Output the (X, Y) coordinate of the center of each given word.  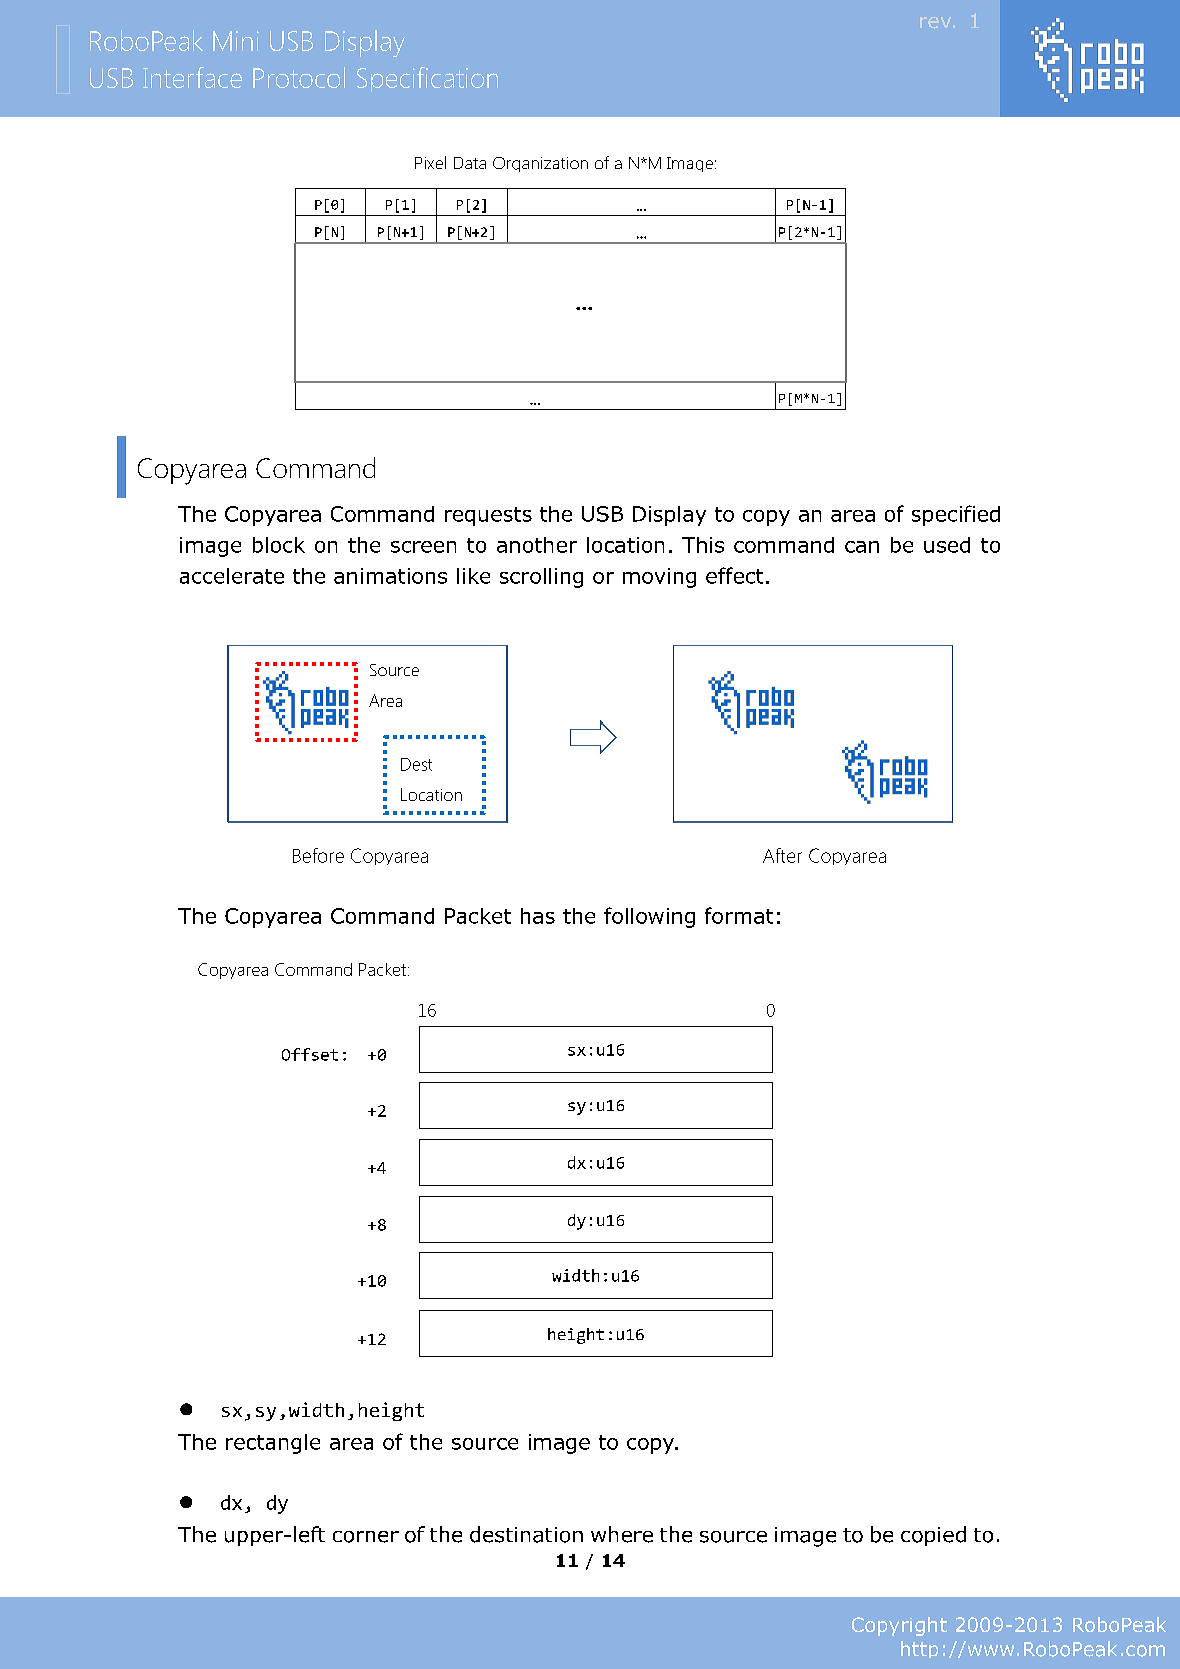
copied (933, 1536)
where (622, 1534)
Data (470, 163)
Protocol (299, 77)
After (782, 855)
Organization (540, 164)
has (538, 916)
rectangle (273, 1444)
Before (318, 855)
